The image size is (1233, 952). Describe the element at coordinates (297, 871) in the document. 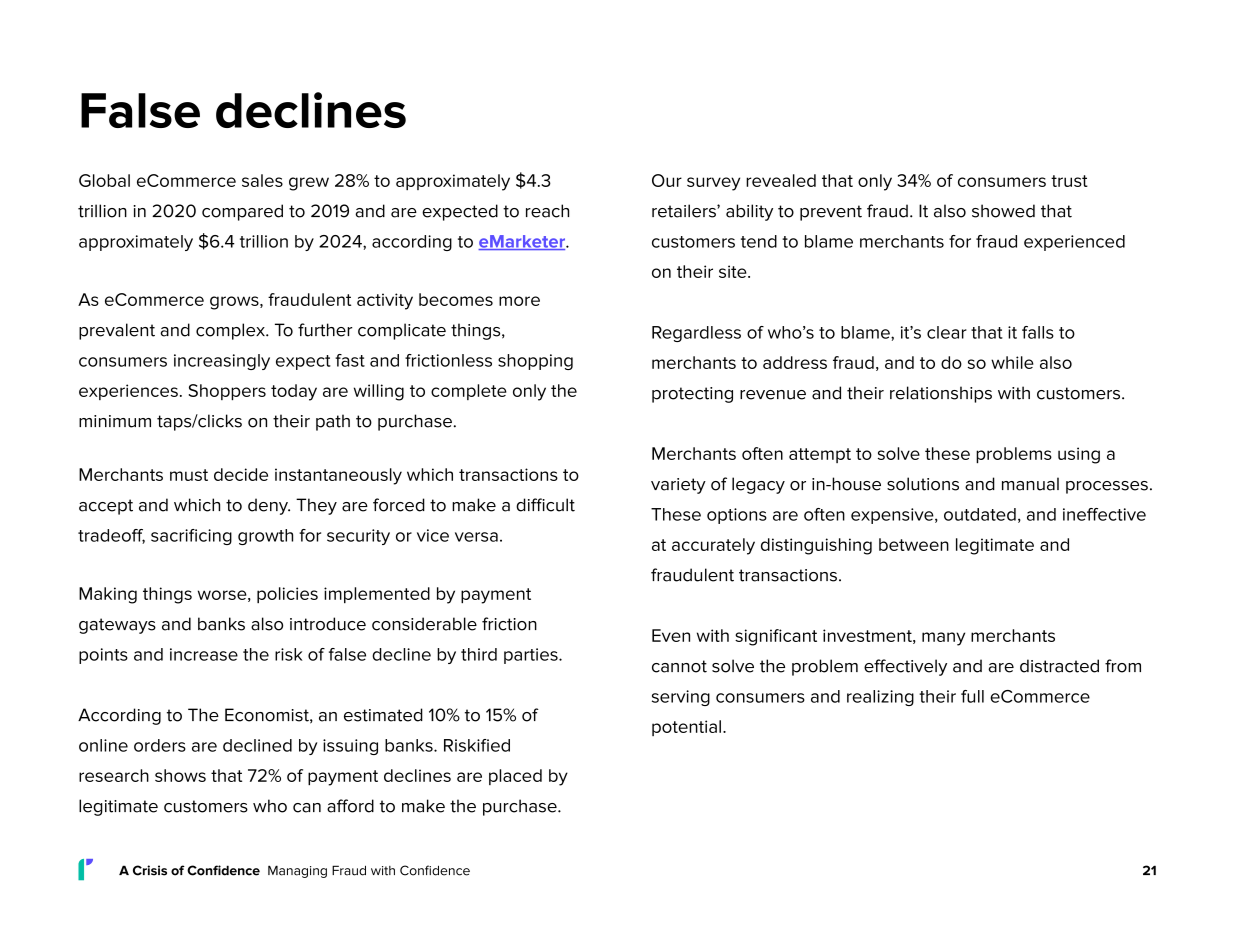

I see `Managing` at that location.
